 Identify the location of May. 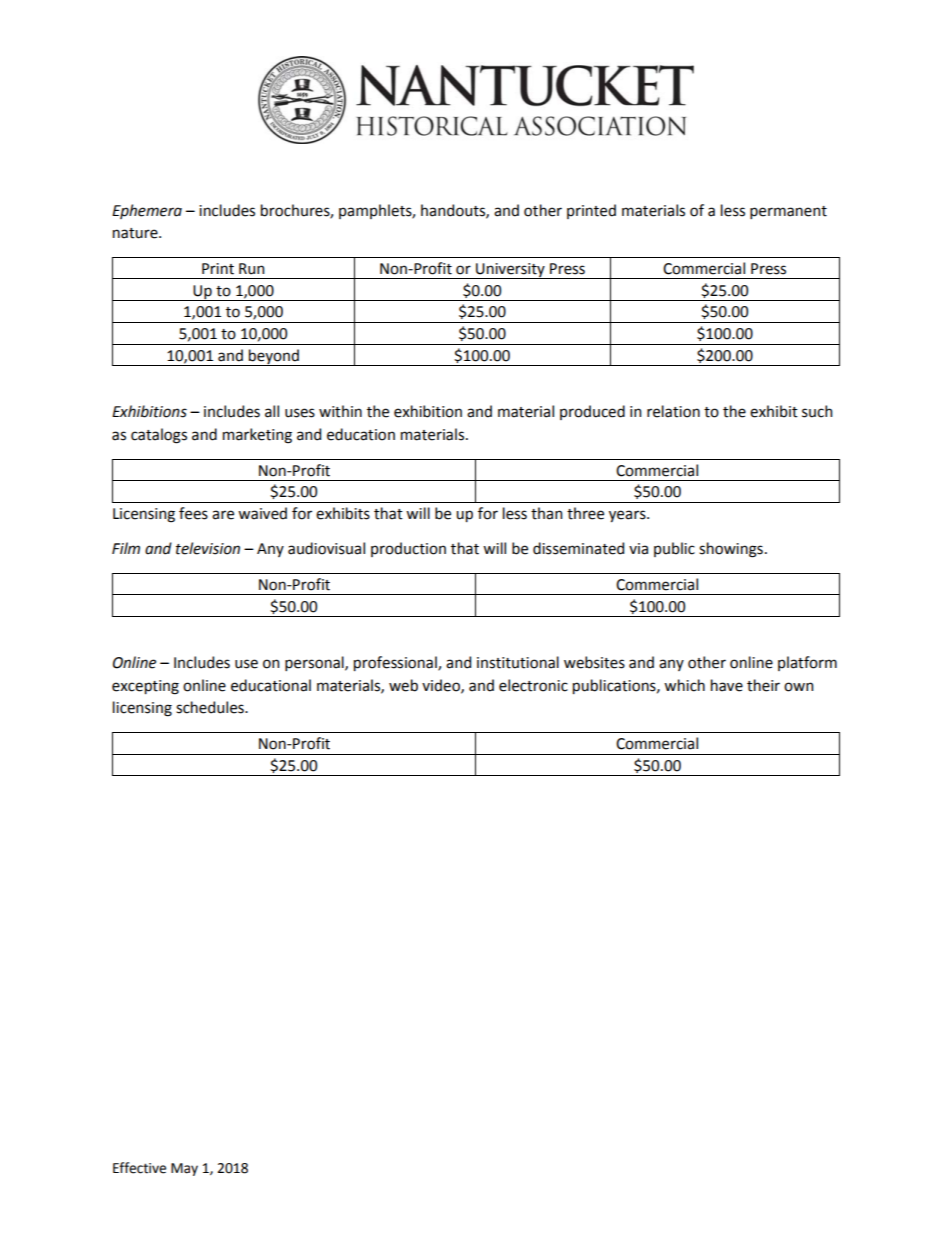
(184, 1169).
